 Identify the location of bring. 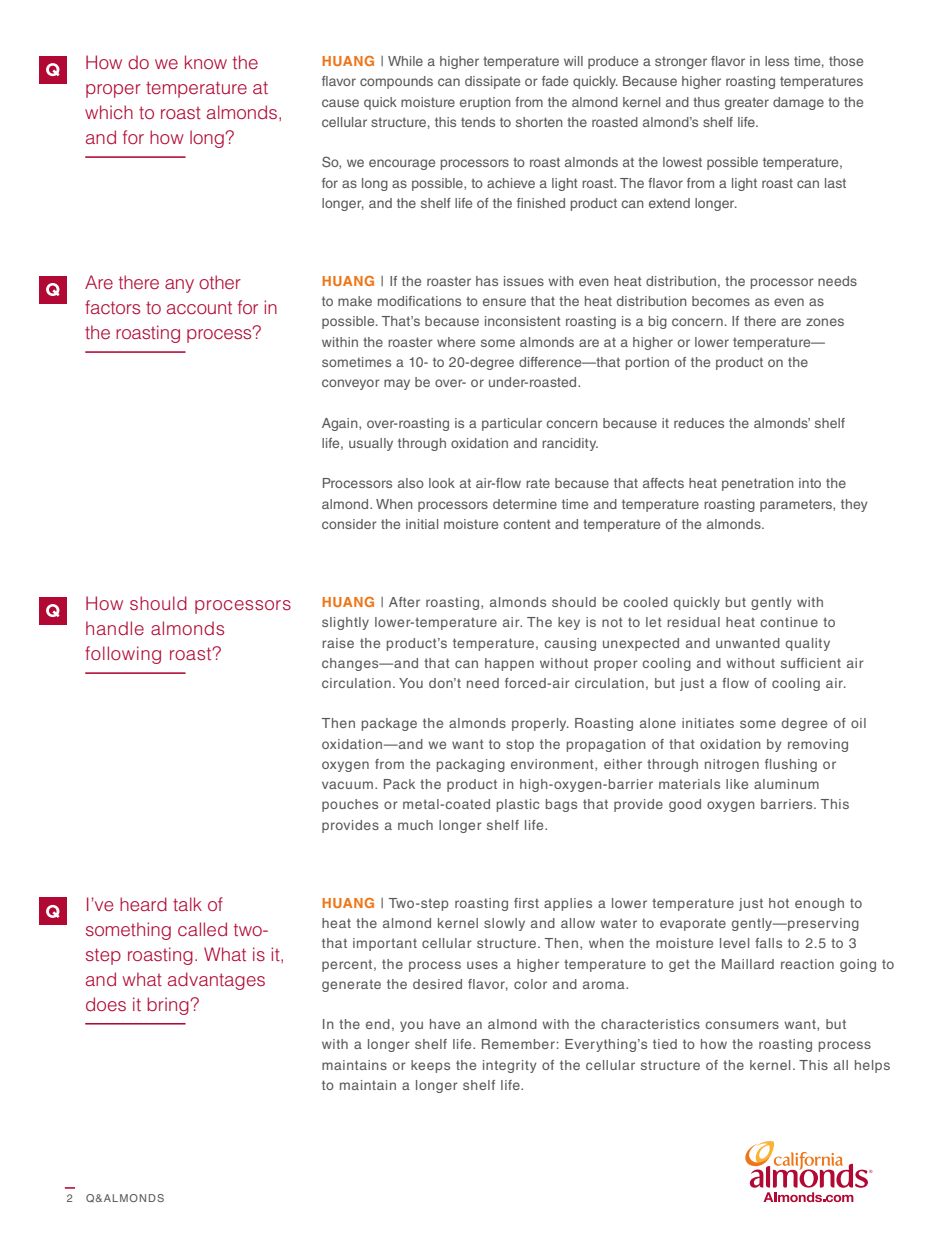
(169, 1006).
